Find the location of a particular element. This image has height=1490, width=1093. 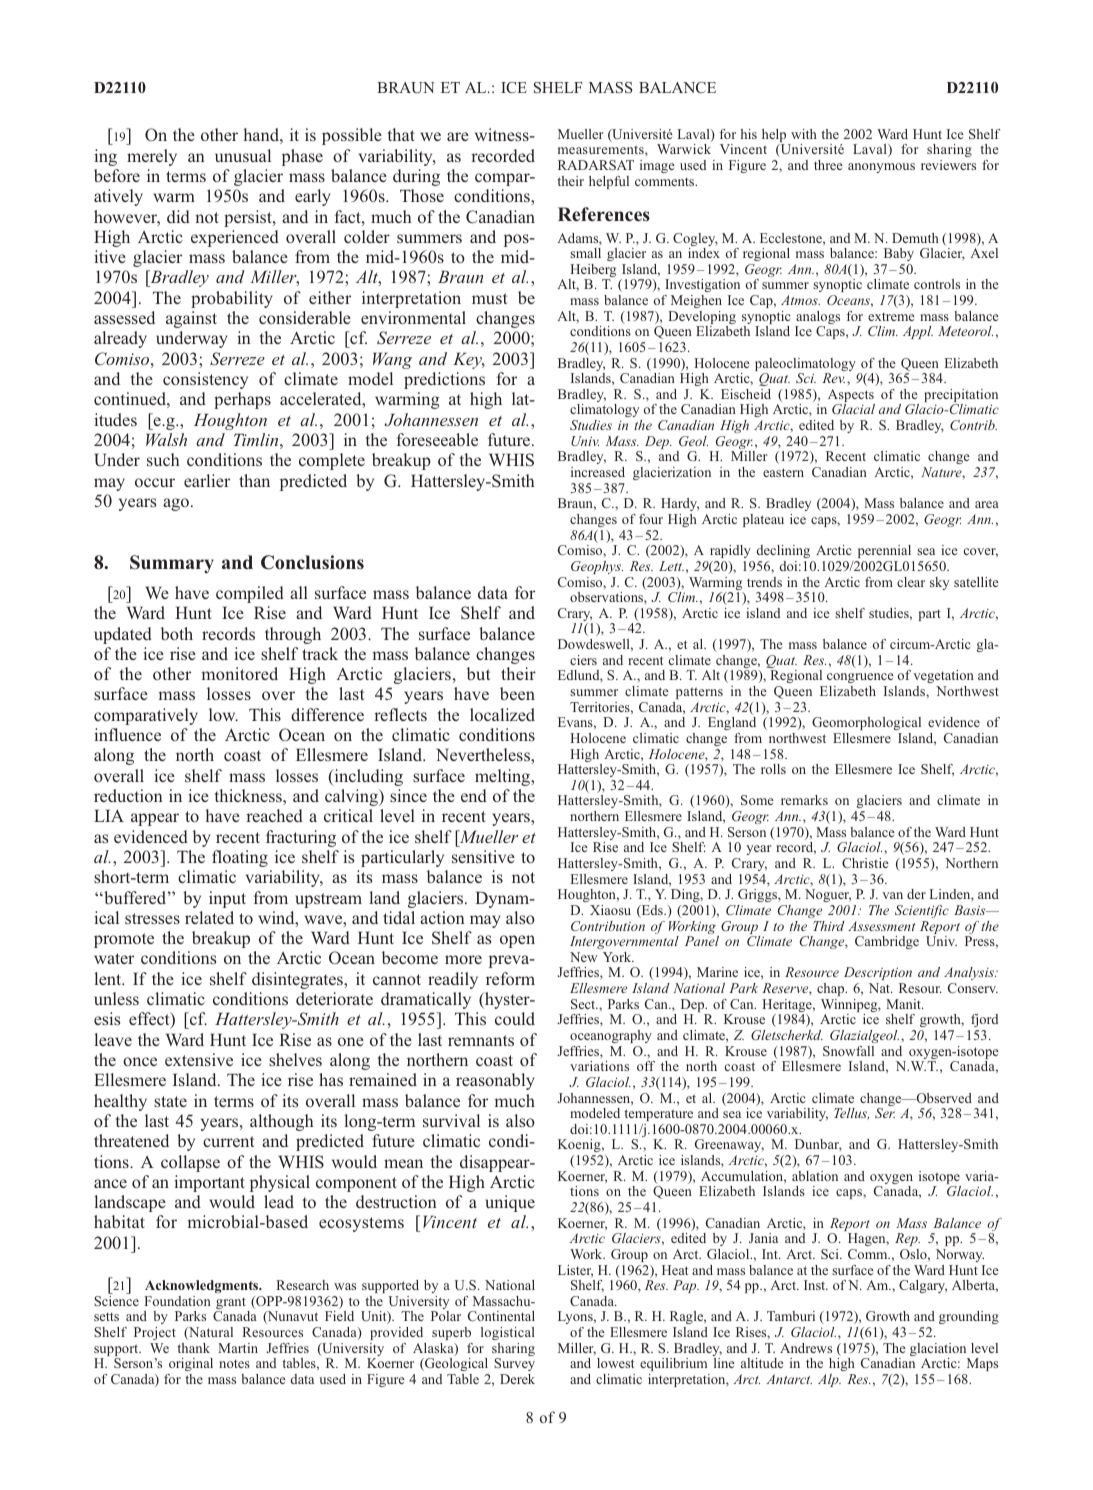

Summary is located at coordinates (172, 564).
